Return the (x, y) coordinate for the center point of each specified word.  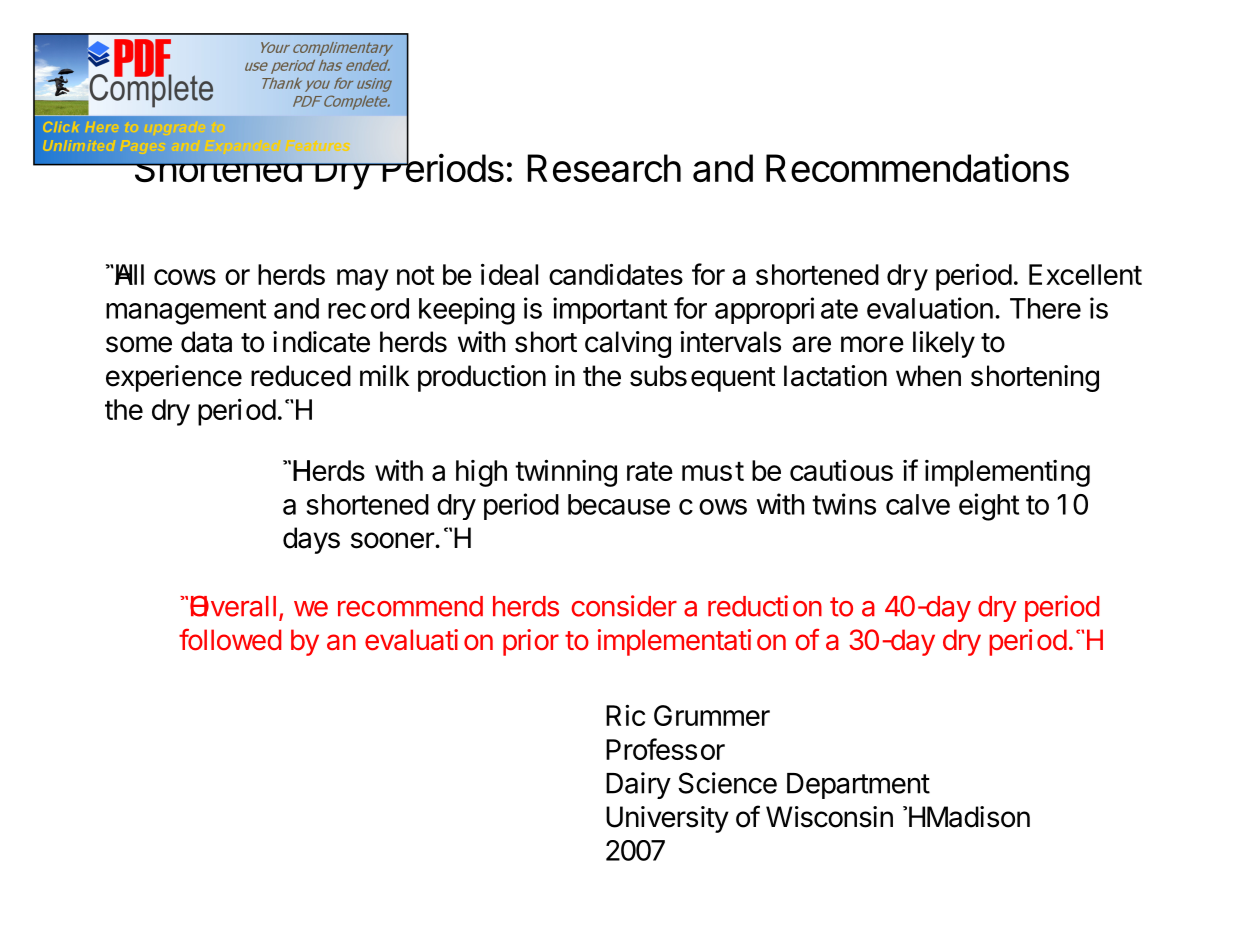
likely (944, 344)
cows (185, 277)
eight (989, 507)
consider (624, 606)
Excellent (1085, 274)
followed (230, 640)
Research (604, 168)
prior (531, 642)
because (619, 504)
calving (628, 344)
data (206, 342)
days (311, 540)
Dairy (638, 785)
